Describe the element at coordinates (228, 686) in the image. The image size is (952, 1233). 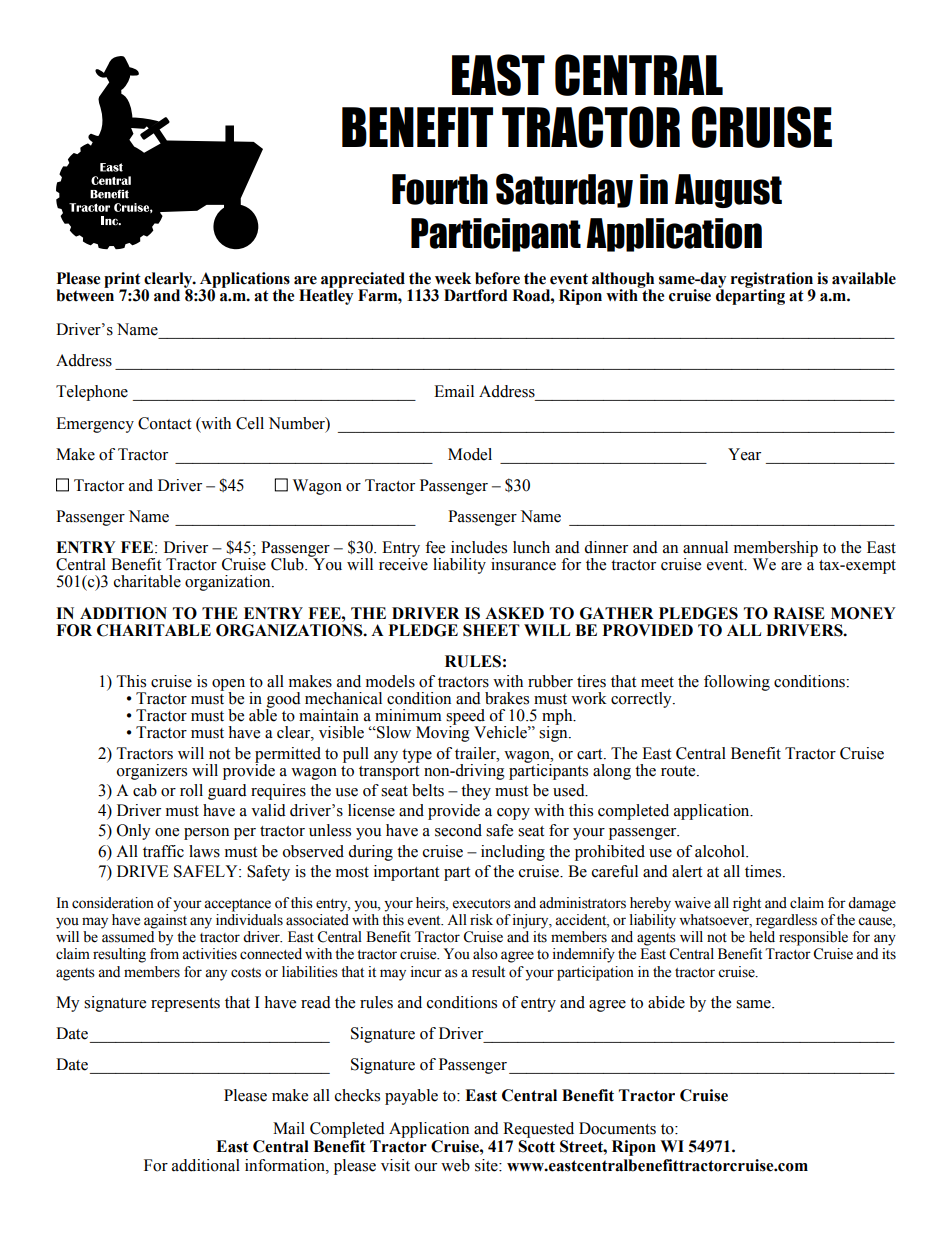
I see `open` at that location.
